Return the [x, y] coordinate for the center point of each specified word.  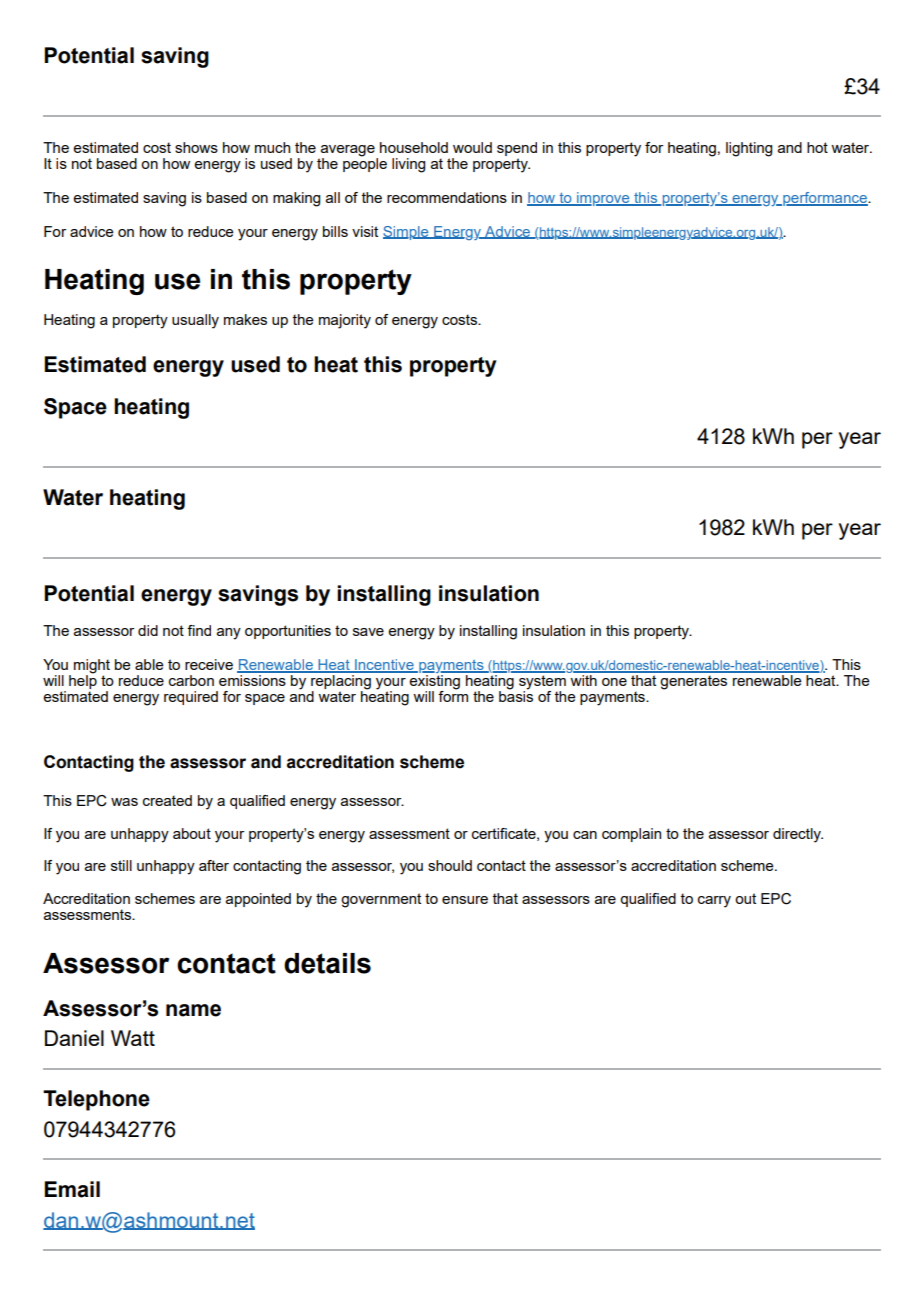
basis [516, 695]
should [450, 865]
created [167, 800]
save [368, 632]
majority [345, 321]
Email [72, 1189]
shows [196, 147]
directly [798, 835]
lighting [749, 149]
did [148, 630]
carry [714, 902]
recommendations [447, 197]
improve [603, 199]
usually [195, 321]
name [193, 1010]
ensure [465, 900]
